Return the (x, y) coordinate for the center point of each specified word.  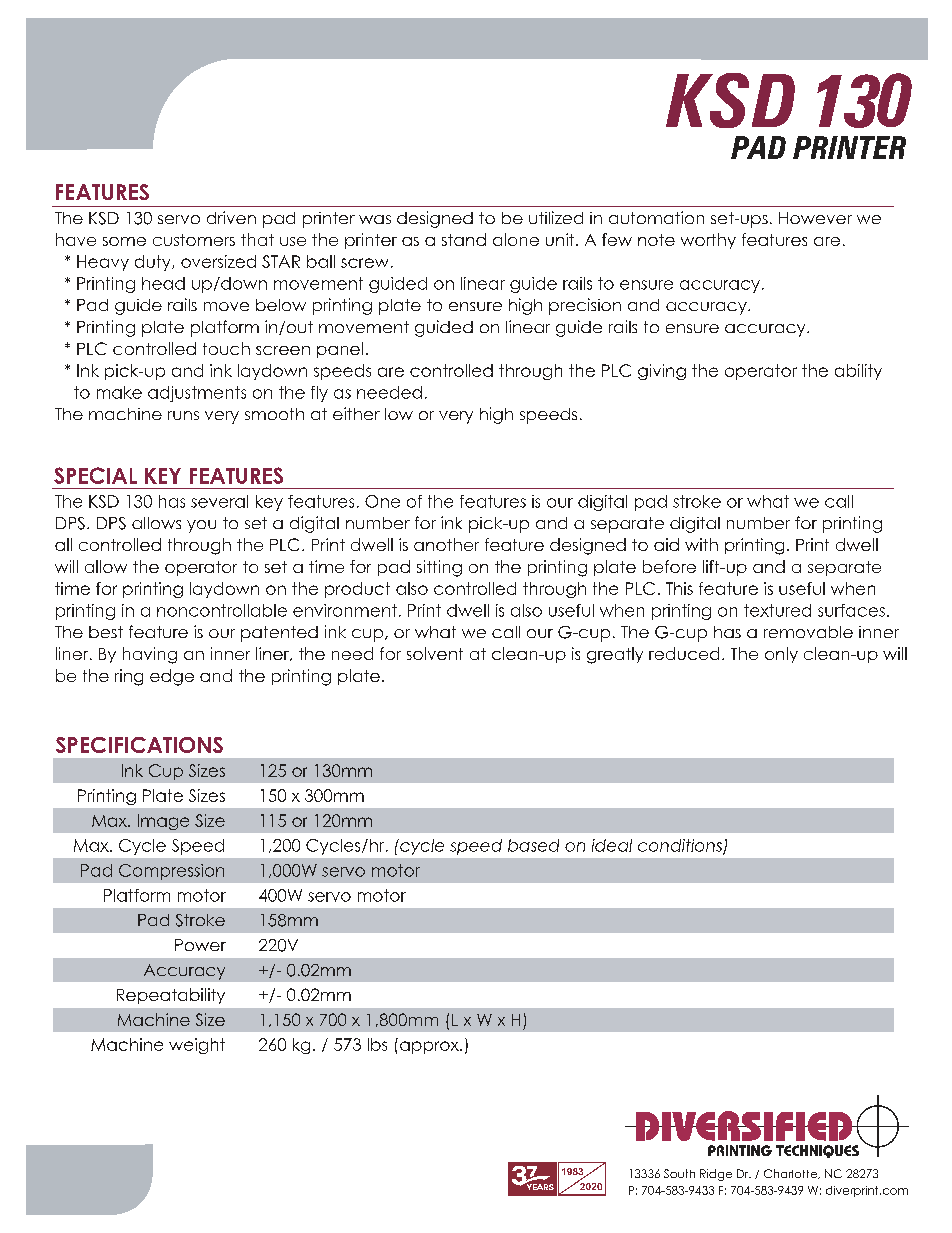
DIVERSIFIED (744, 1126)
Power (200, 945)
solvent (435, 653)
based (533, 845)
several (219, 501)
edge (172, 677)
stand (464, 239)
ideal (612, 845)
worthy (708, 241)
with (701, 544)
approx (430, 1047)
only (781, 655)
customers (194, 240)
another (446, 544)
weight (197, 1046)
